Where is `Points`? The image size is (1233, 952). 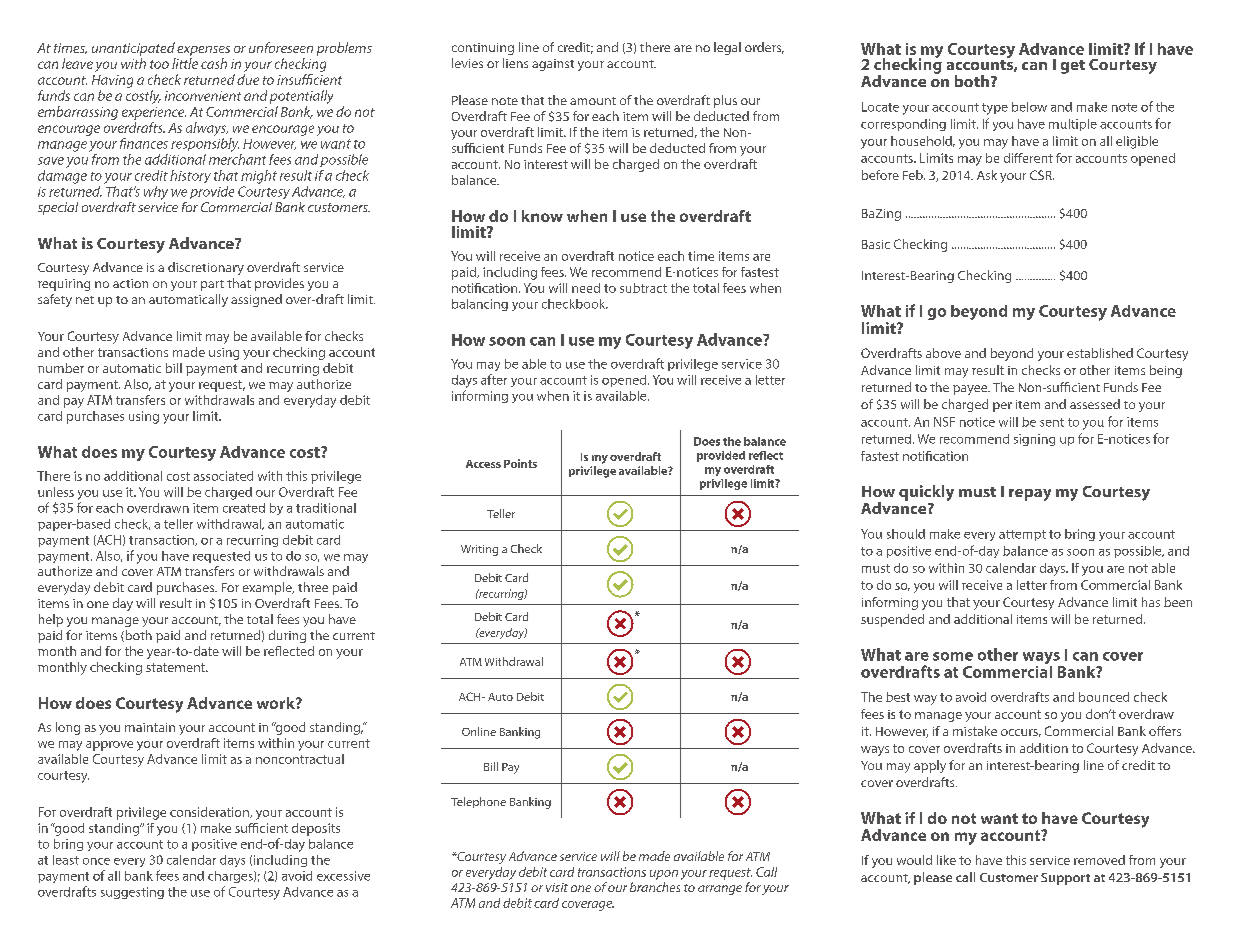
Points is located at coordinates (520, 463).
